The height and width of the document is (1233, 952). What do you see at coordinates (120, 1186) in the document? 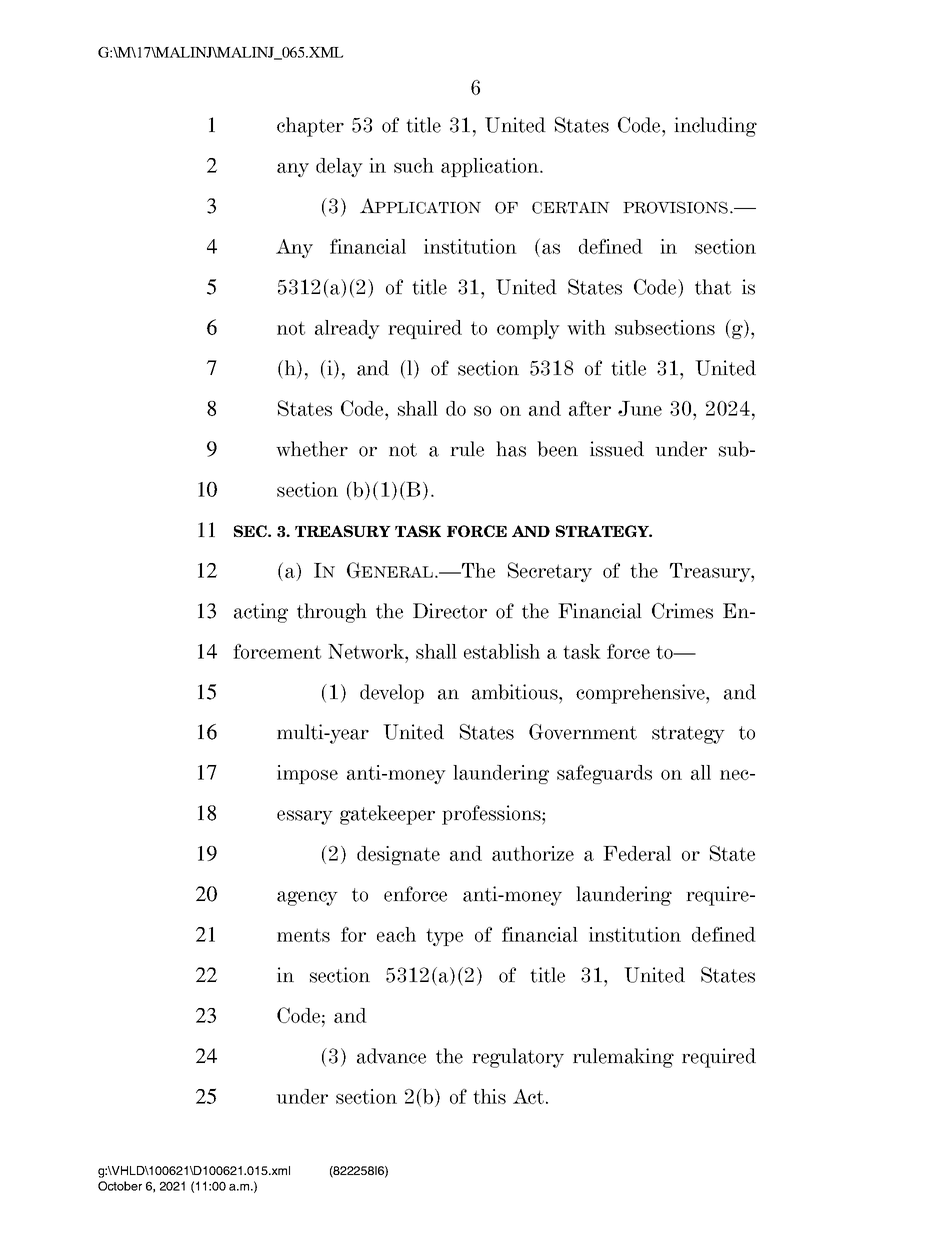
I see `October` at bounding box center [120, 1186].
